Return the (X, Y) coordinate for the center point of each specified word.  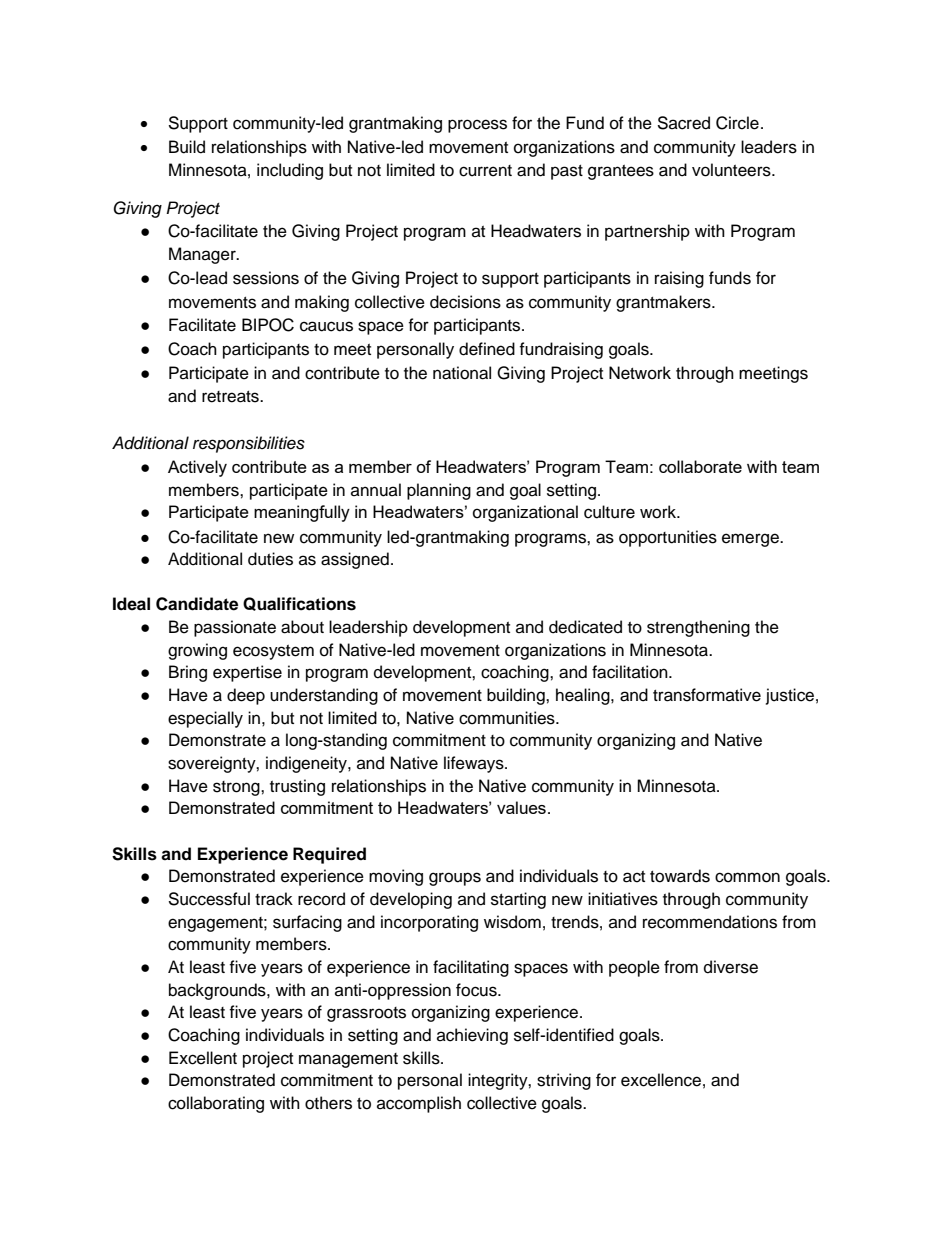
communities (508, 718)
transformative (707, 695)
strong (237, 788)
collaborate (700, 466)
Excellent (203, 1058)
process (477, 126)
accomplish (419, 1104)
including (290, 171)
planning (439, 491)
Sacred (683, 123)
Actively (197, 468)
